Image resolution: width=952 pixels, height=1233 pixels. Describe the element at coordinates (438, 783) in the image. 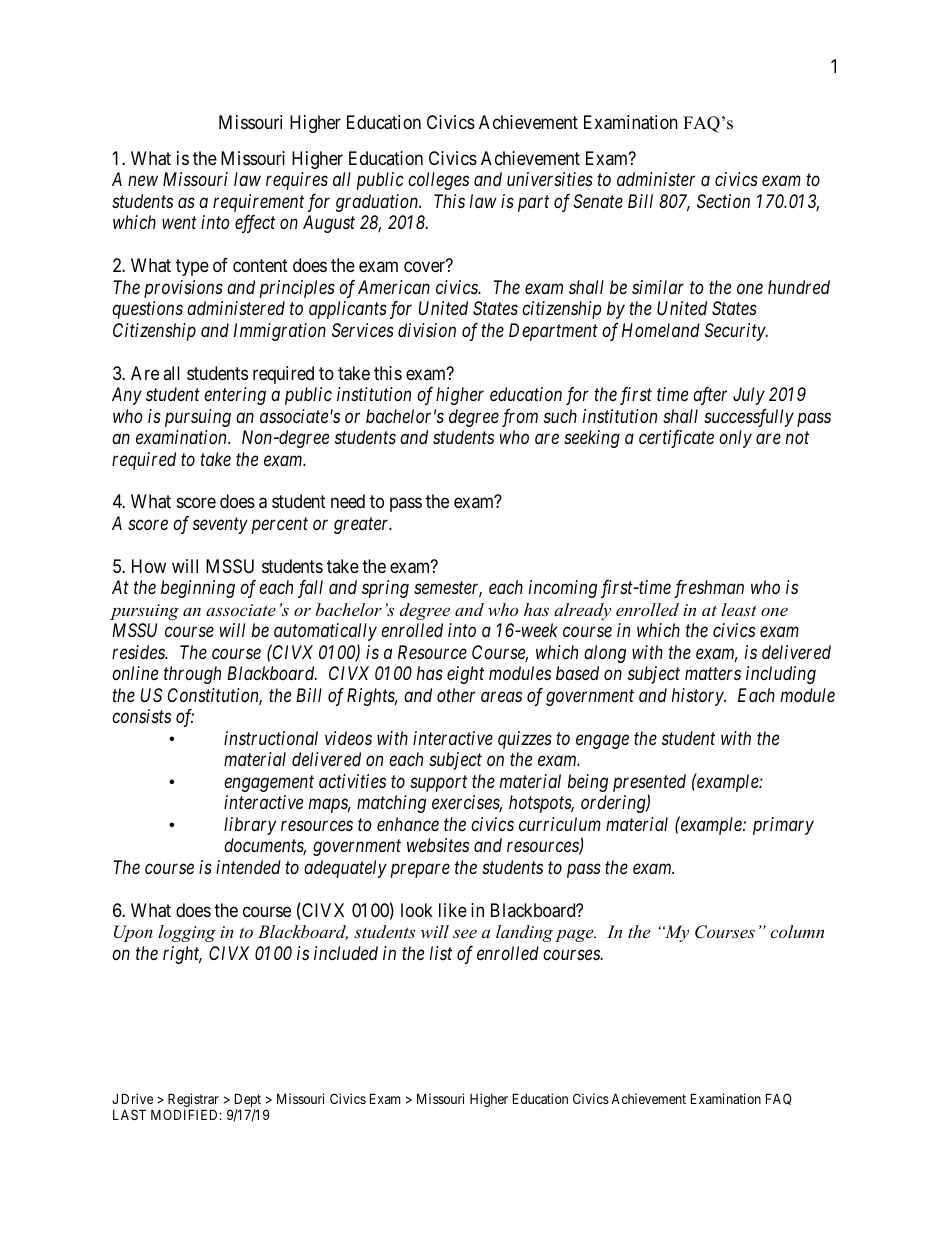

I see `support` at that location.
